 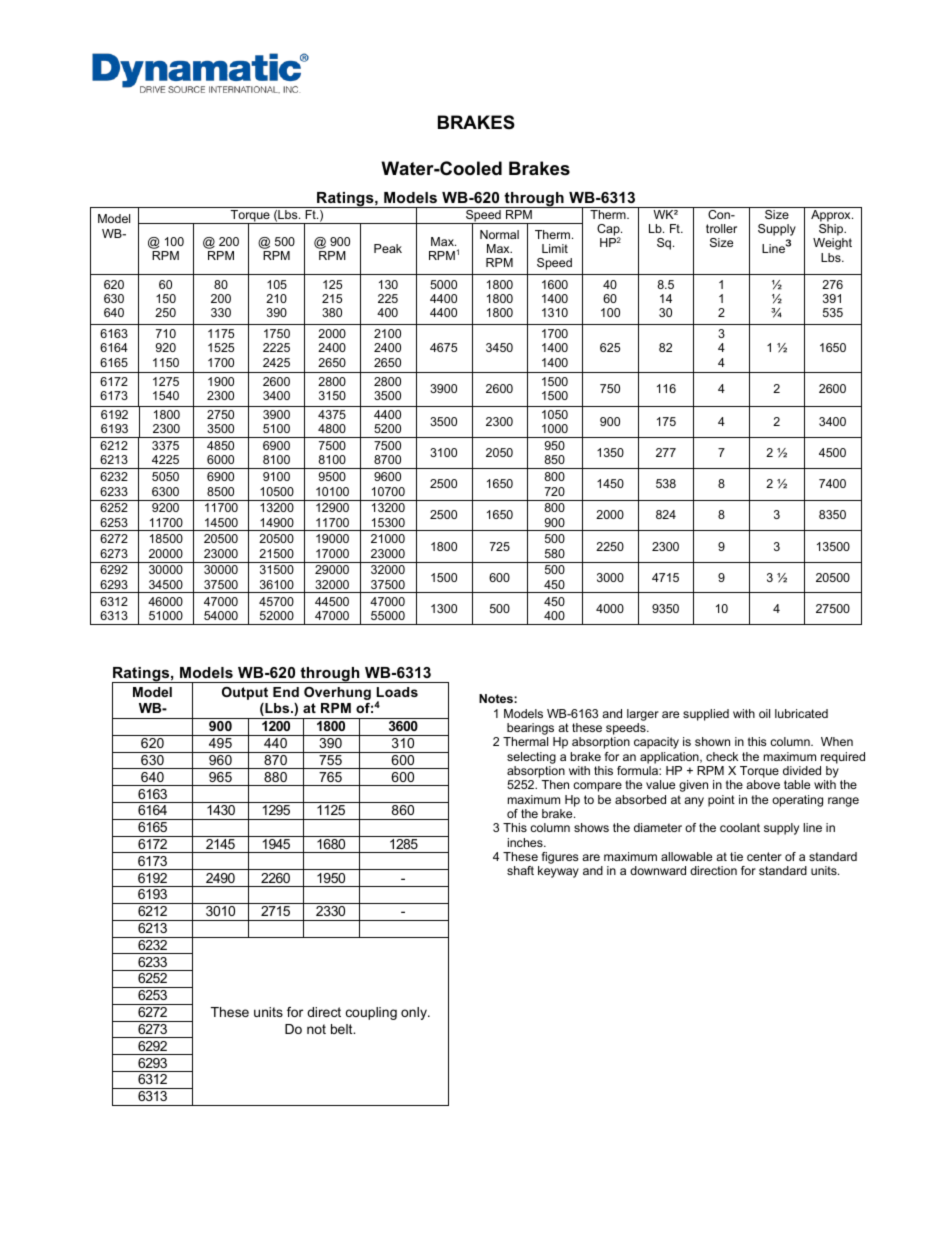 I want to click on larger, so click(x=643, y=715).
